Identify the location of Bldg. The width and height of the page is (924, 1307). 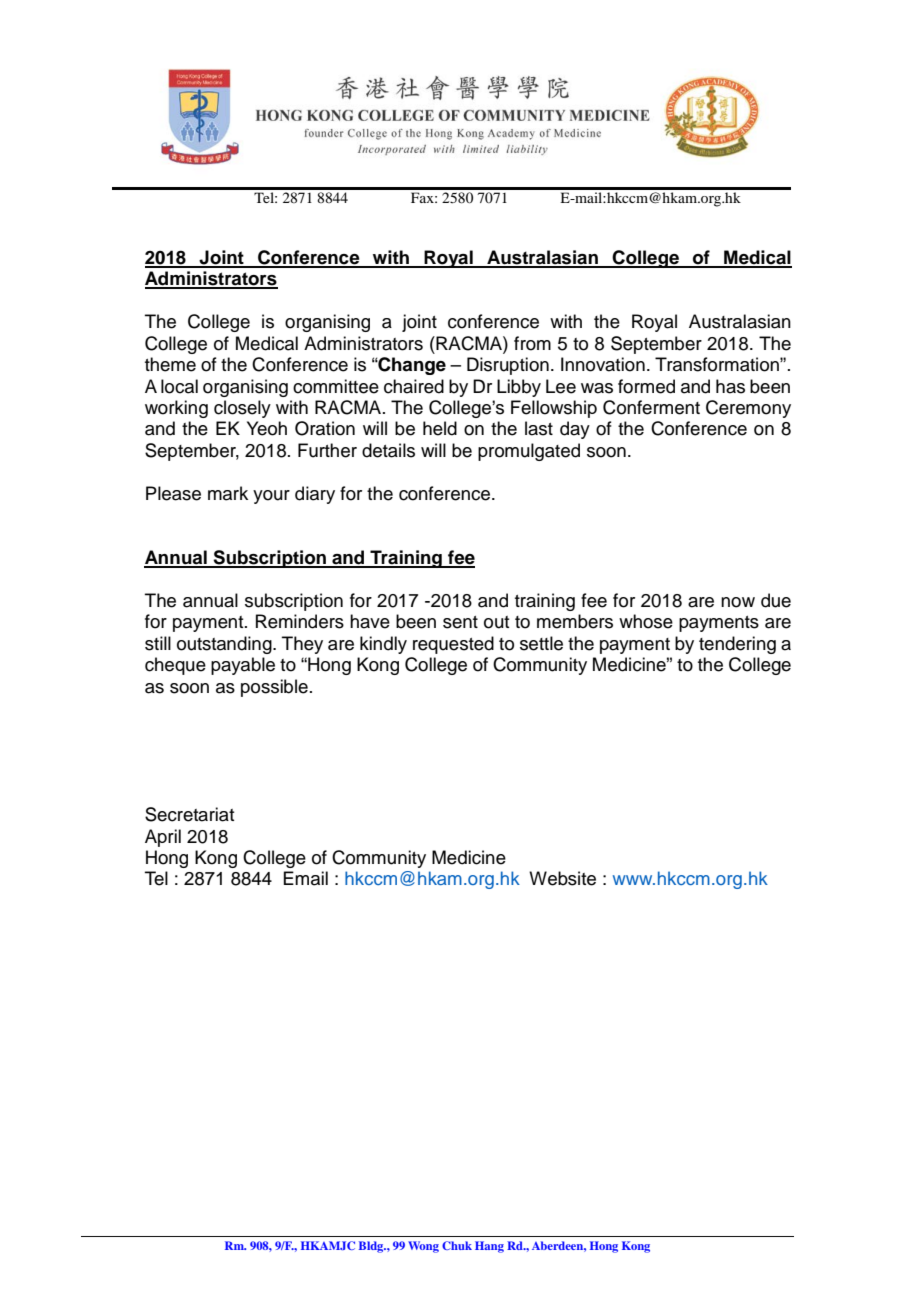
(372, 1247).
